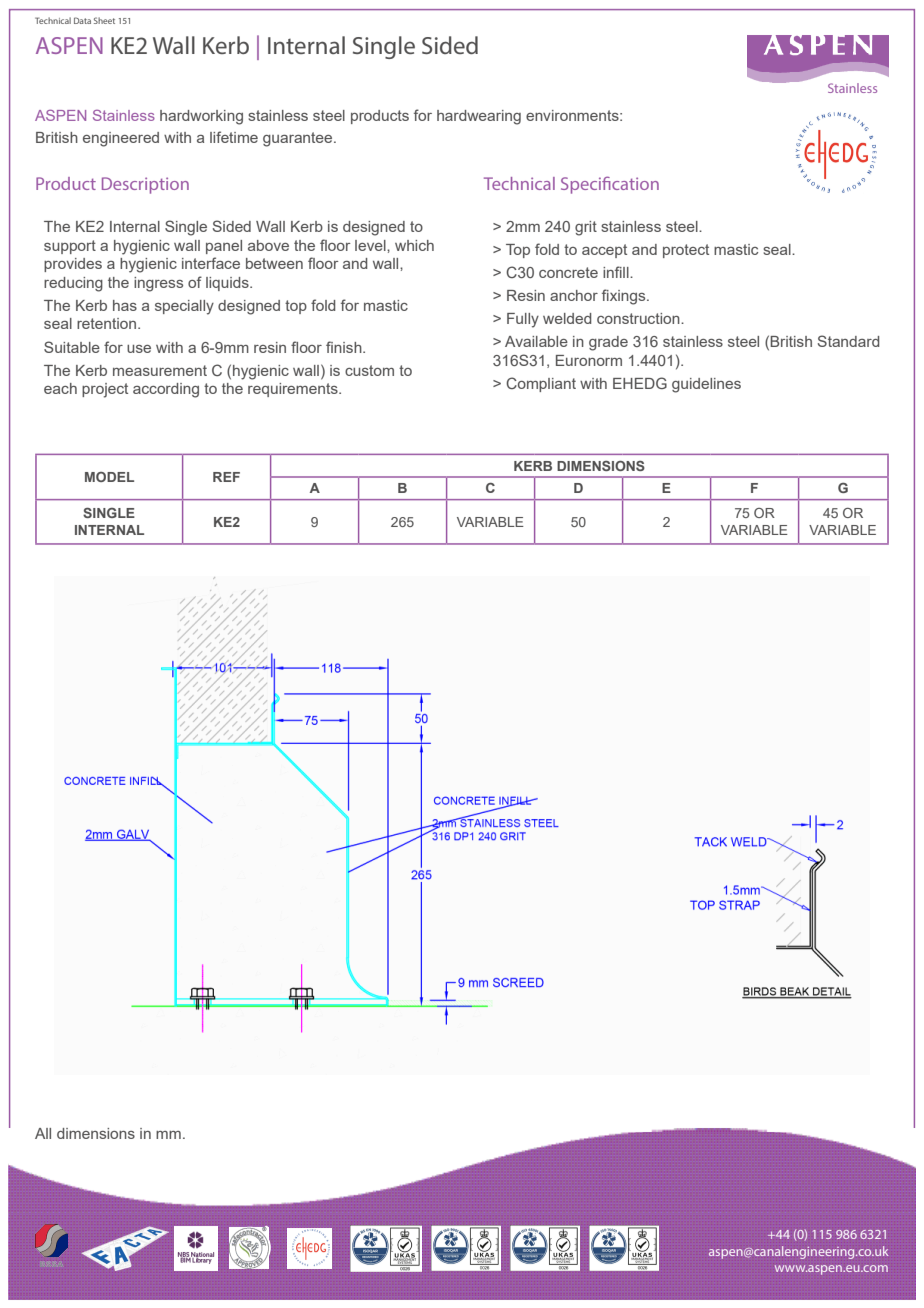 Image resolution: width=924 pixels, height=1308 pixels. Describe the element at coordinates (224, 247) in the screenshot. I see `panel` at that location.
